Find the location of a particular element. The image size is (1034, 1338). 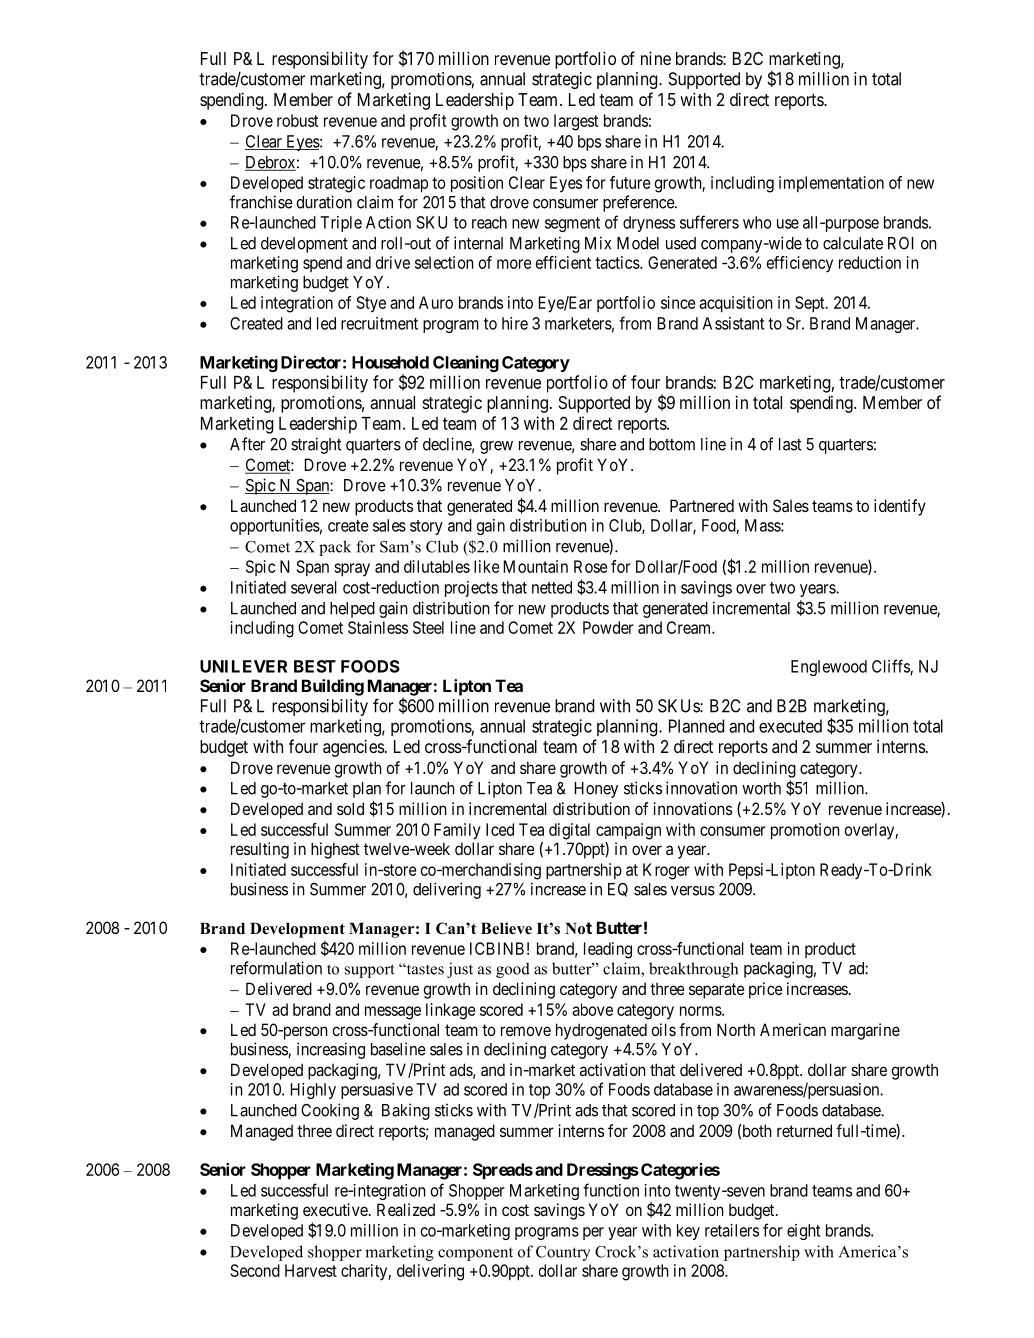

Country is located at coordinates (563, 1253).
